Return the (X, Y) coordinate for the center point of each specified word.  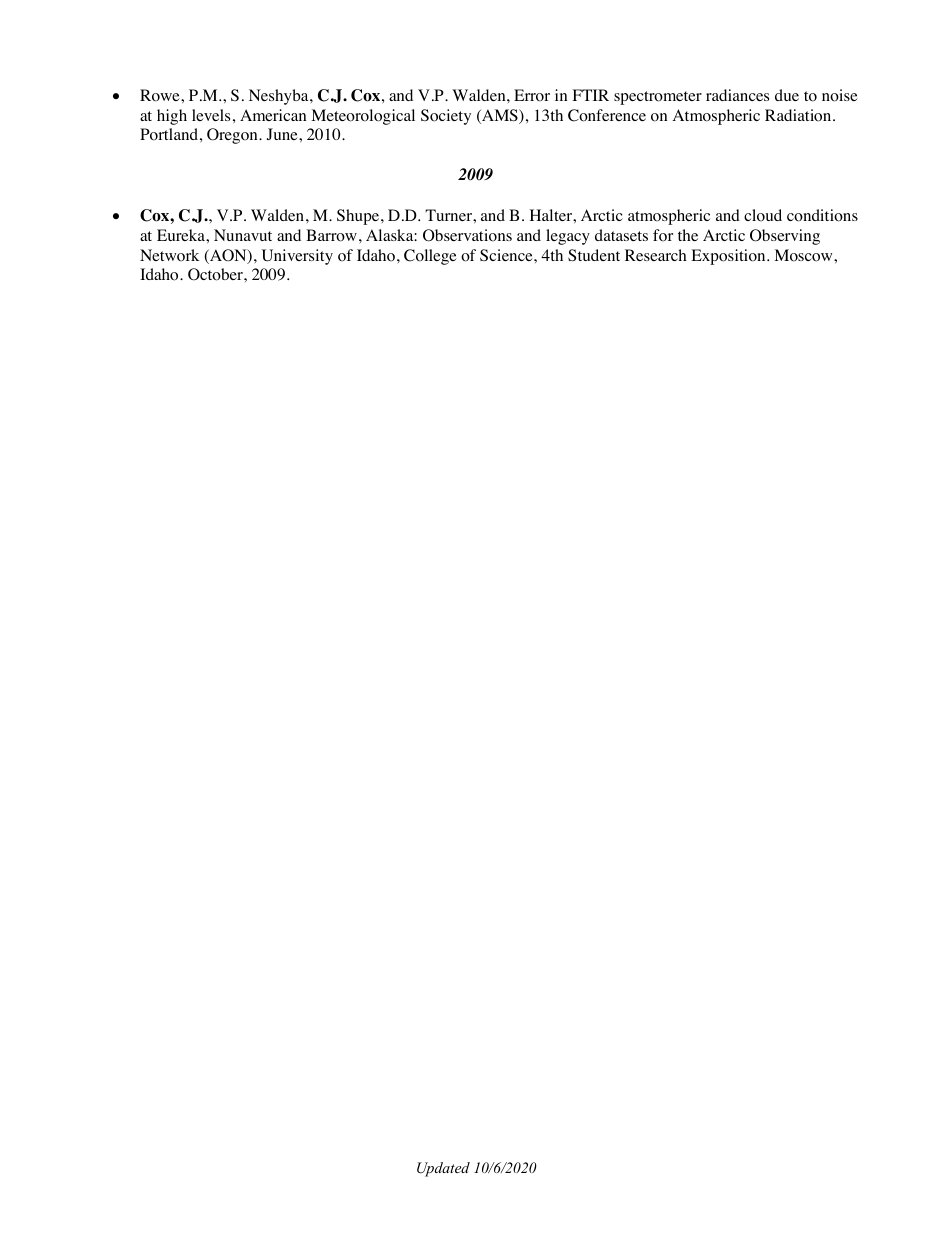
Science (507, 255)
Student (594, 255)
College (430, 257)
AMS (500, 116)
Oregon (233, 136)
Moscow (804, 255)
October (216, 274)
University (297, 257)
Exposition (729, 257)
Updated (443, 1169)
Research (655, 255)
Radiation (799, 115)
